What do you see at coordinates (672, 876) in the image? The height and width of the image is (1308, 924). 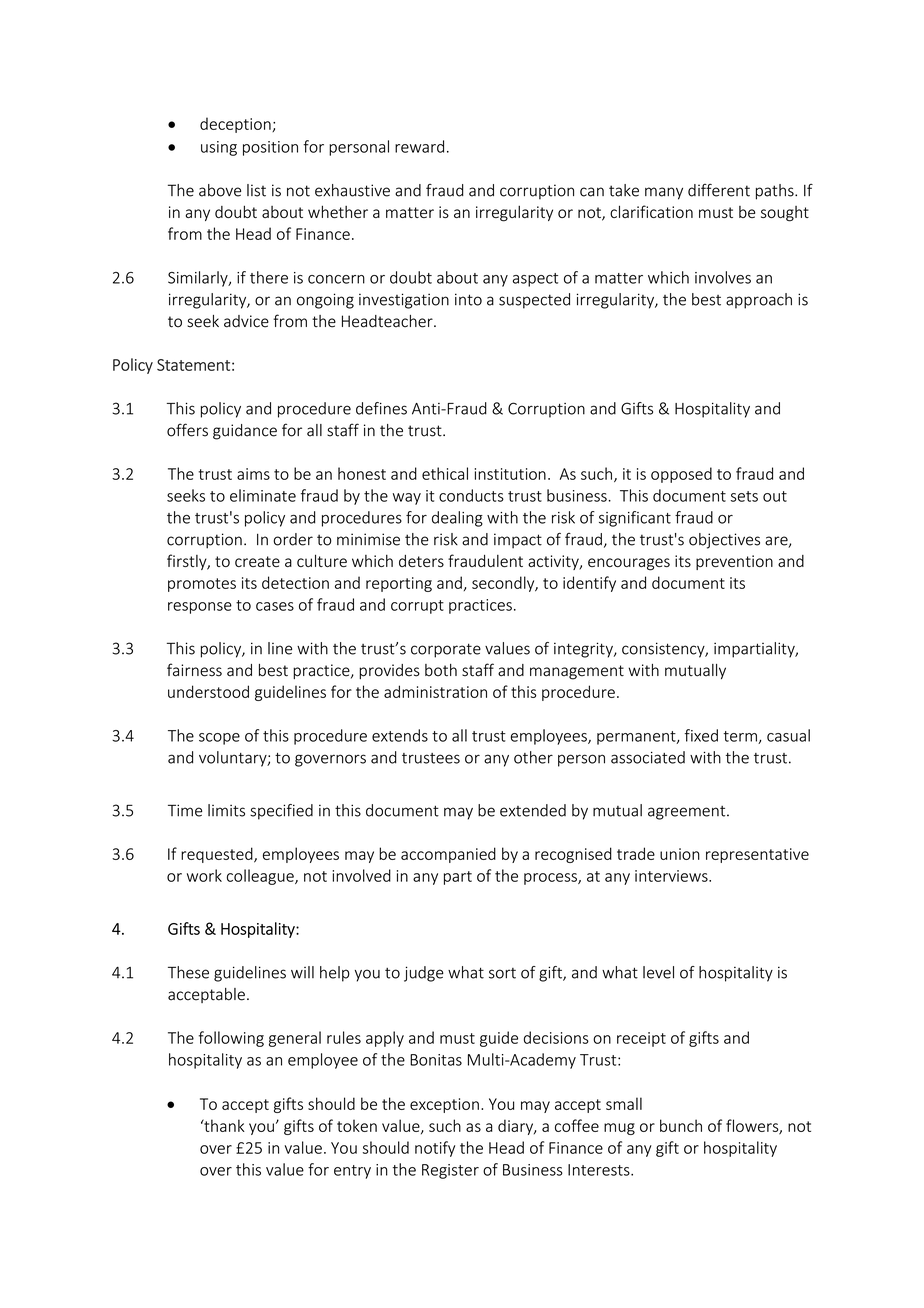 I see `interviews` at bounding box center [672, 876].
